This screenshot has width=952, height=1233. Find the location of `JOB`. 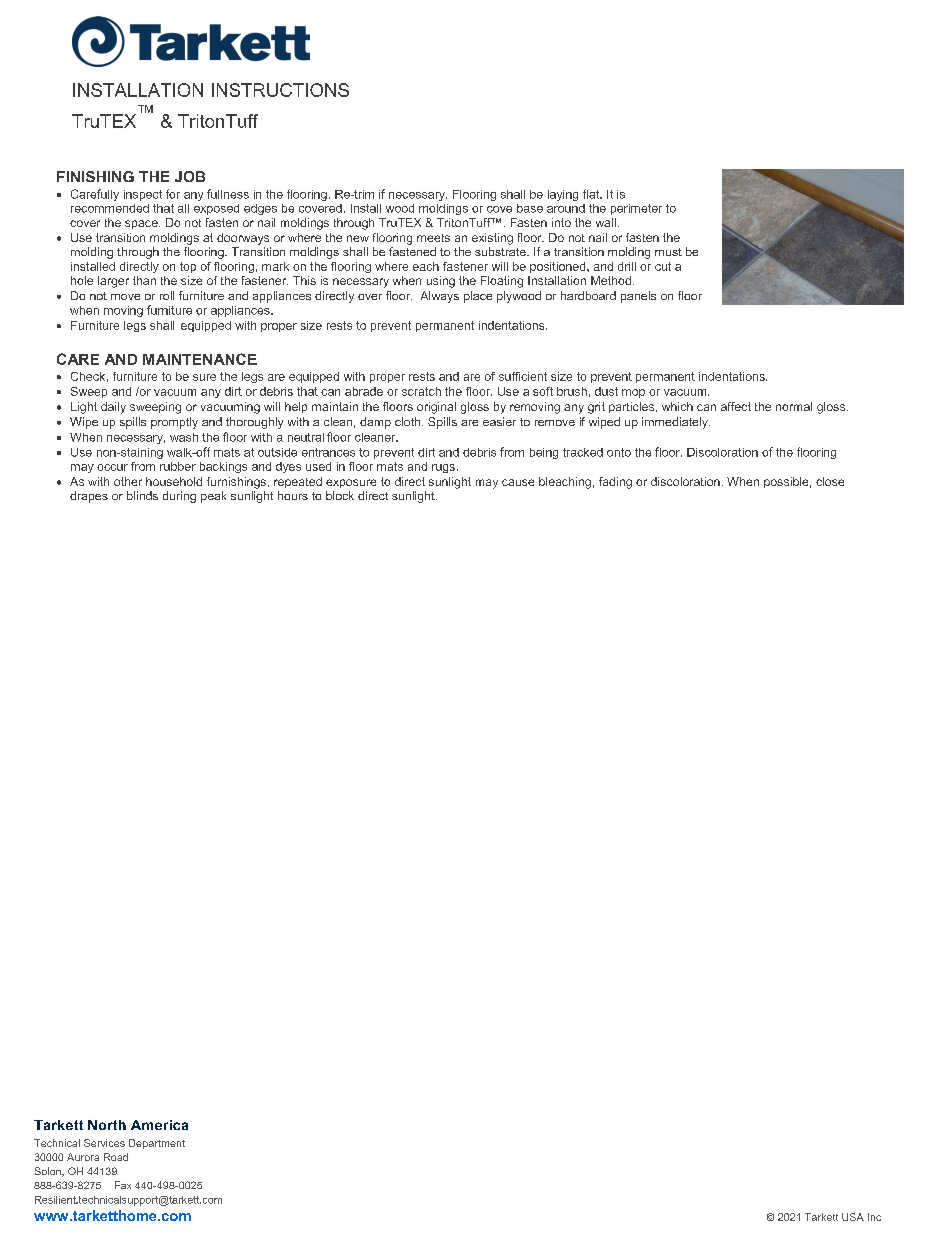

JOB is located at coordinates (190, 176).
